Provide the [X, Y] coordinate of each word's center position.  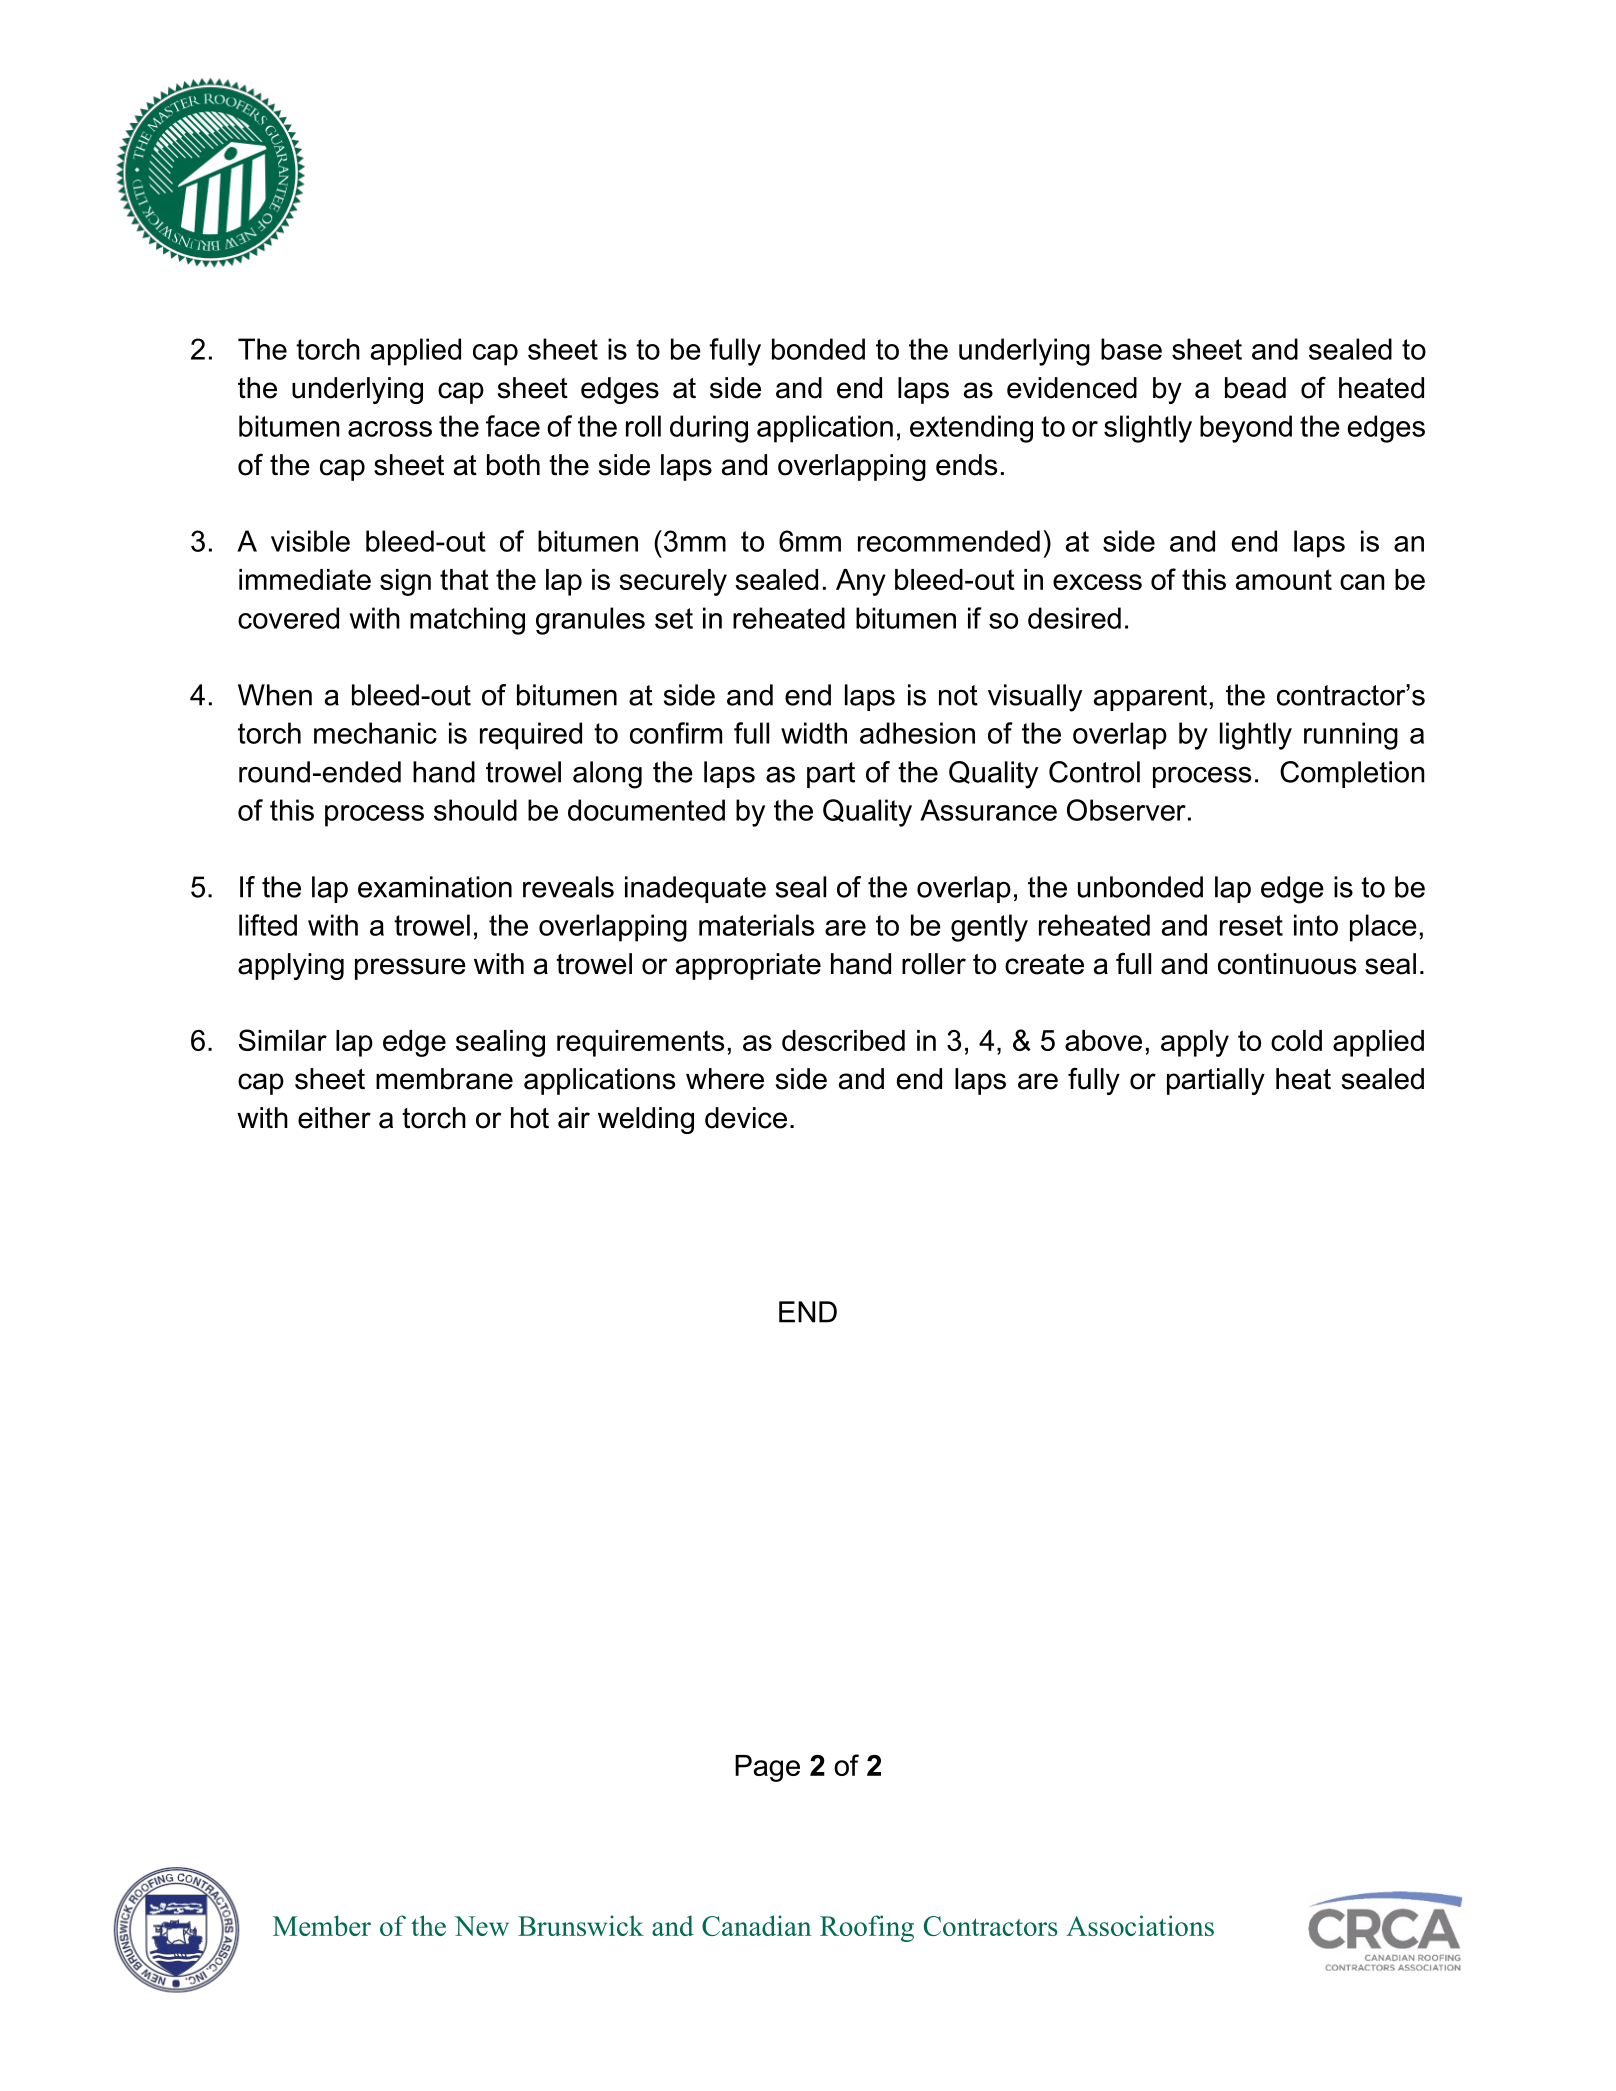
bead [1255, 388]
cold [1296, 1040]
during [709, 429]
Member [322, 1925]
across [390, 429]
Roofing [867, 1928]
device [746, 1118]
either [334, 1118]
